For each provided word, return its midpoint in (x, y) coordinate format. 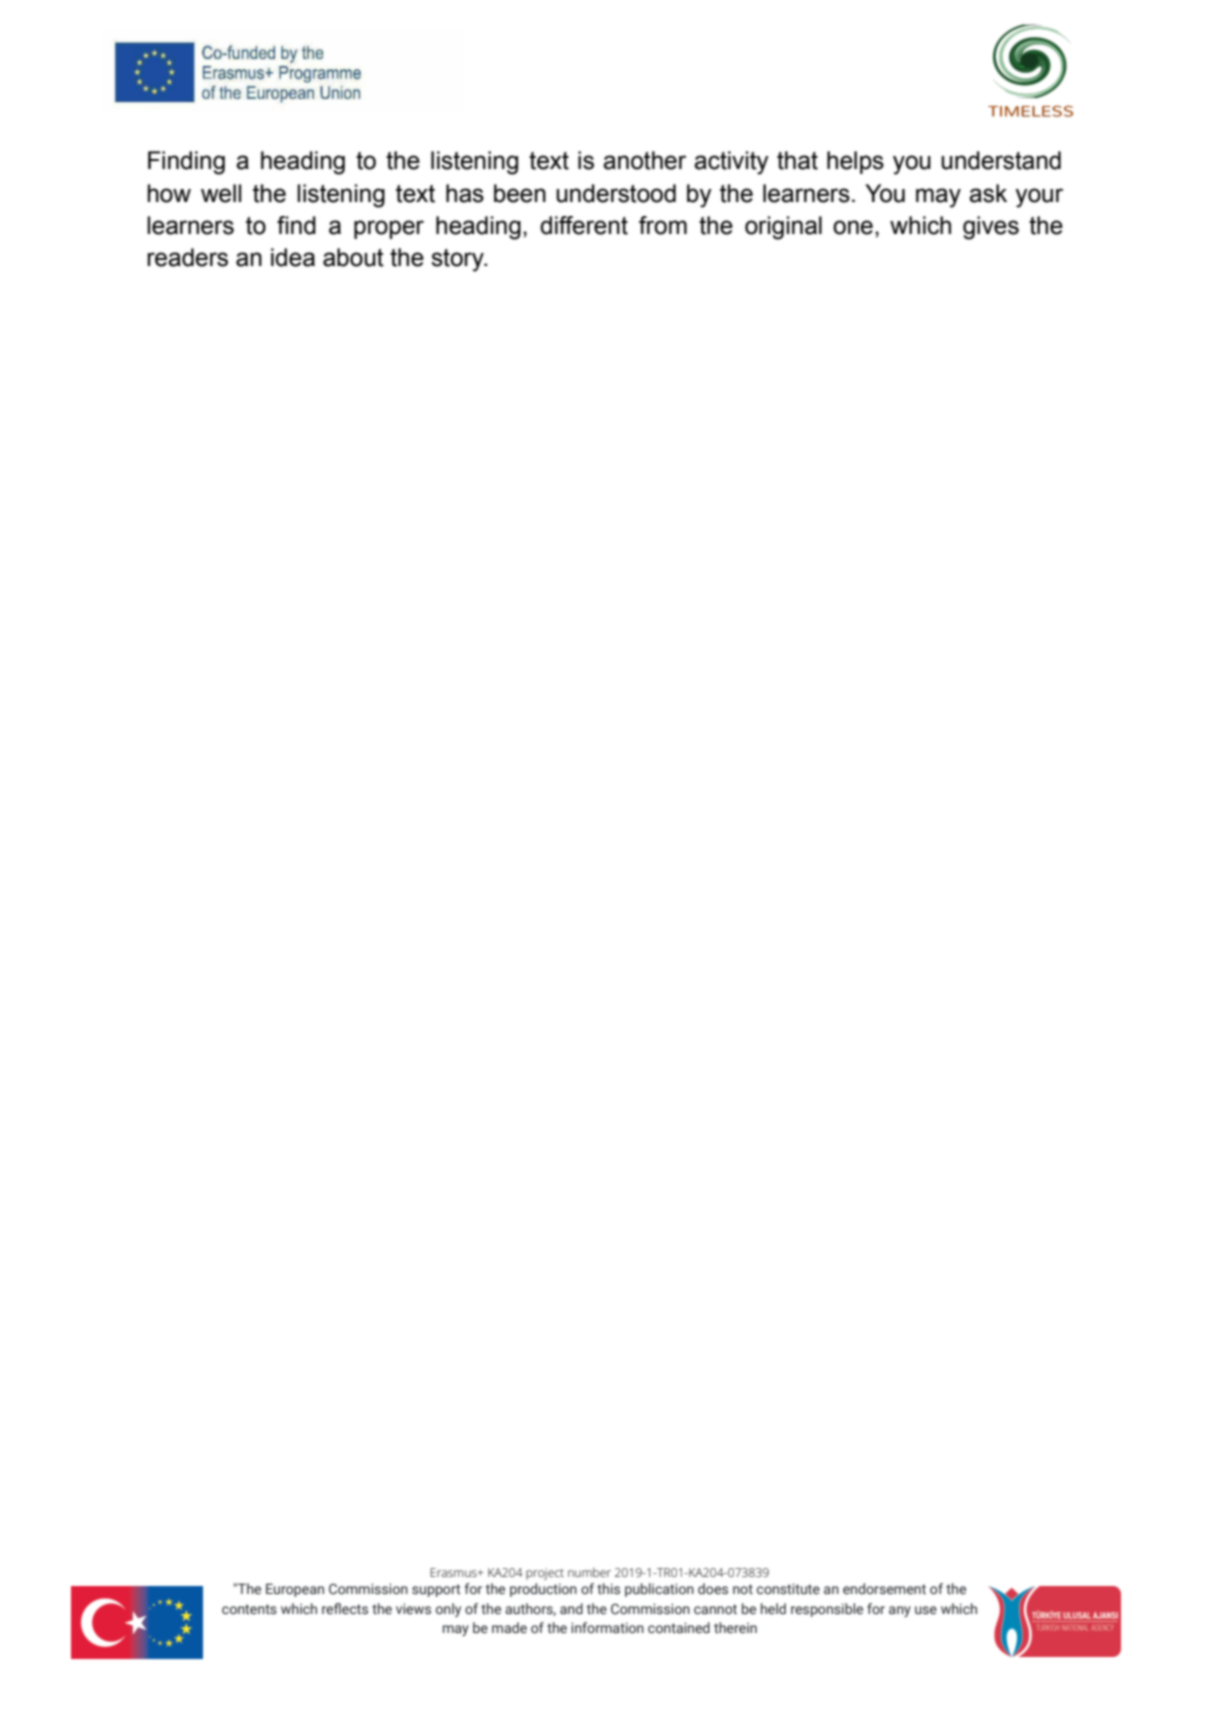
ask (988, 193)
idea (293, 257)
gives (991, 228)
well (221, 193)
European (295, 1590)
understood (616, 193)
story (458, 260)
